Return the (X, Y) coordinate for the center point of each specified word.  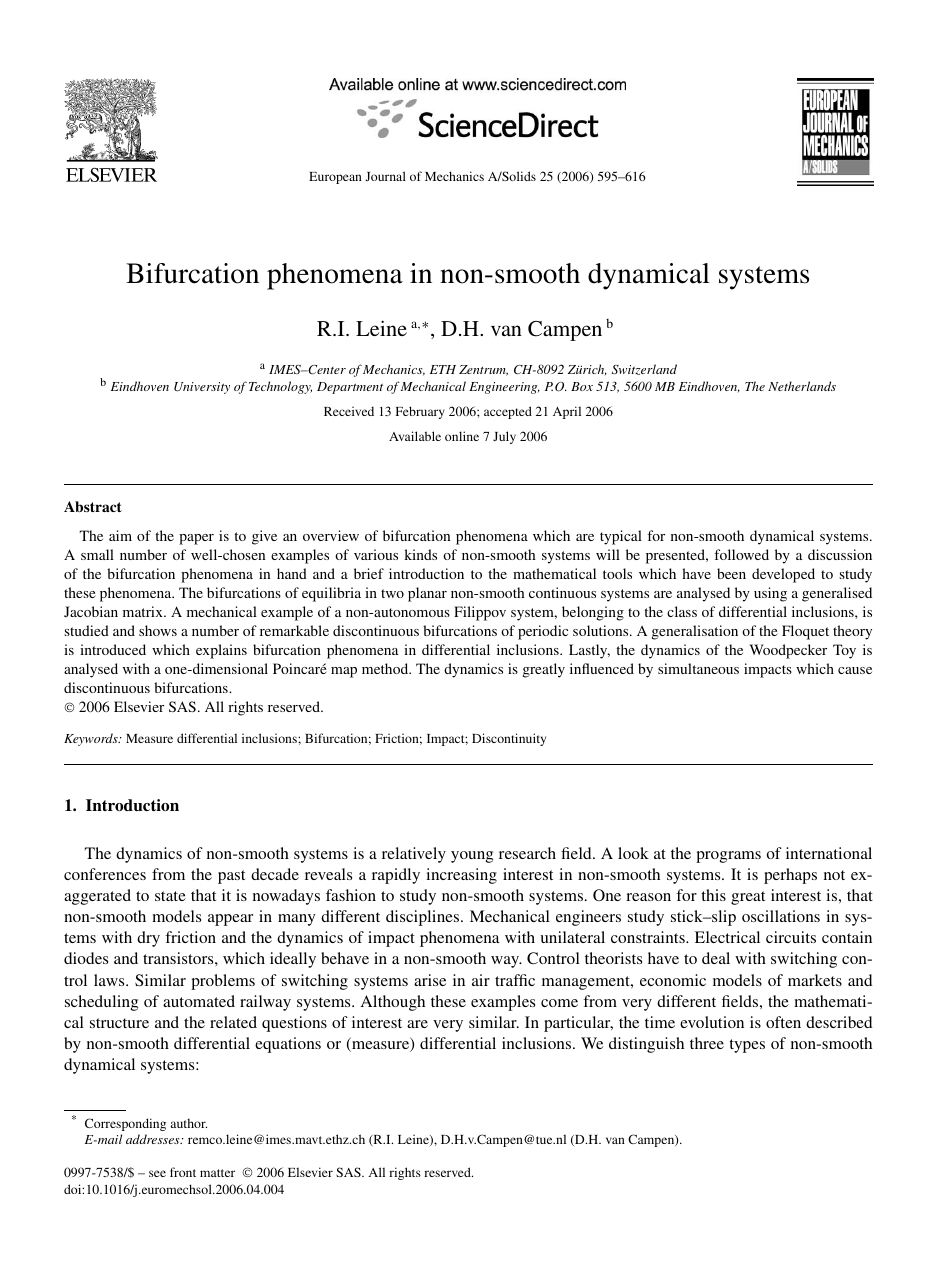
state (170, 896)
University (202, 388)
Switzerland (644, 369)
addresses (154, 1139)
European (335, 178)
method (386, 668)
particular (578, 1024)
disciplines (424, 918)
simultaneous (698, 668)
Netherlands (802, 386)
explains (221, 651)
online (462, 436)
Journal (385, 176)
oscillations (781, 916)
